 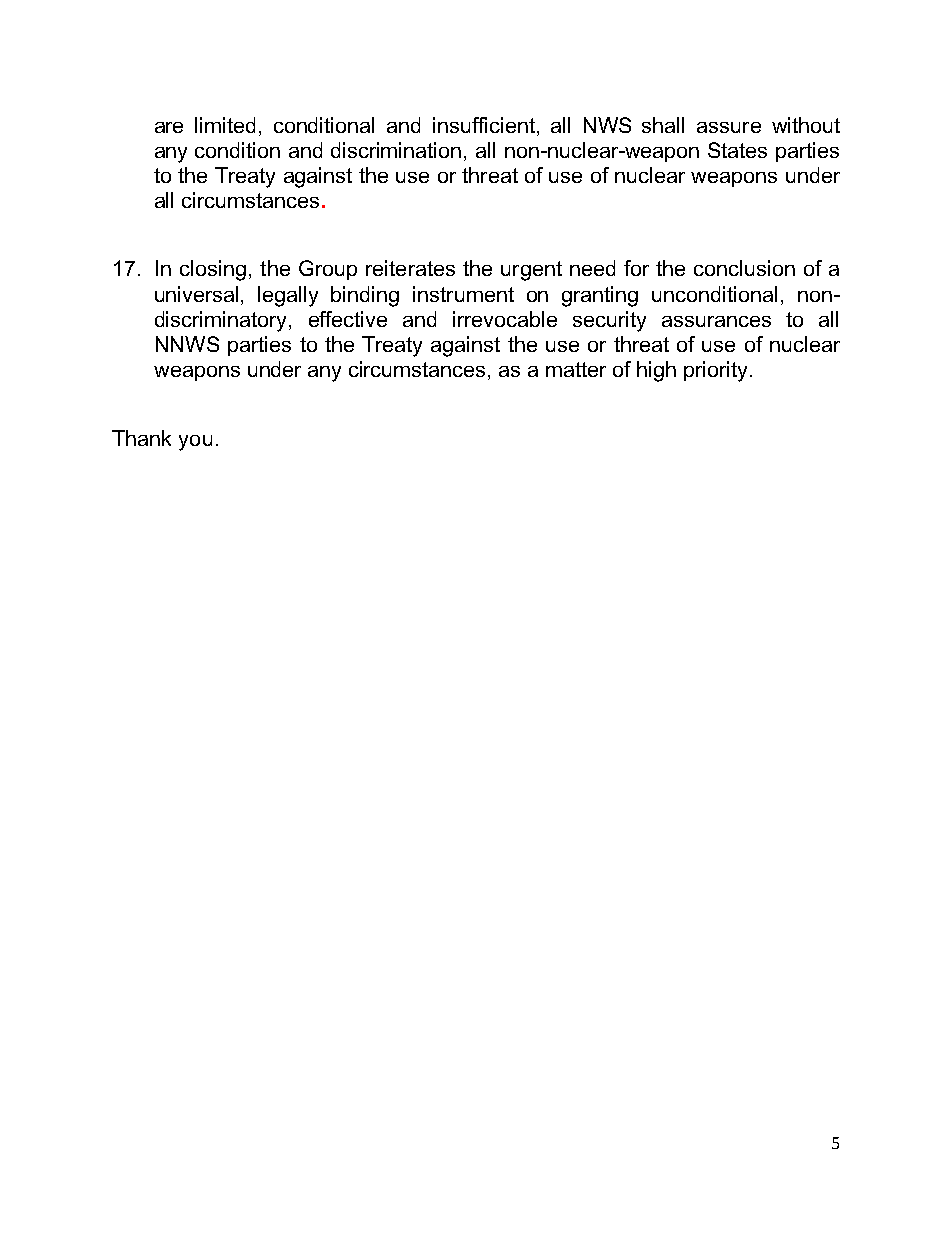 I want to click on insufficient, so click(x=484, y=125).
